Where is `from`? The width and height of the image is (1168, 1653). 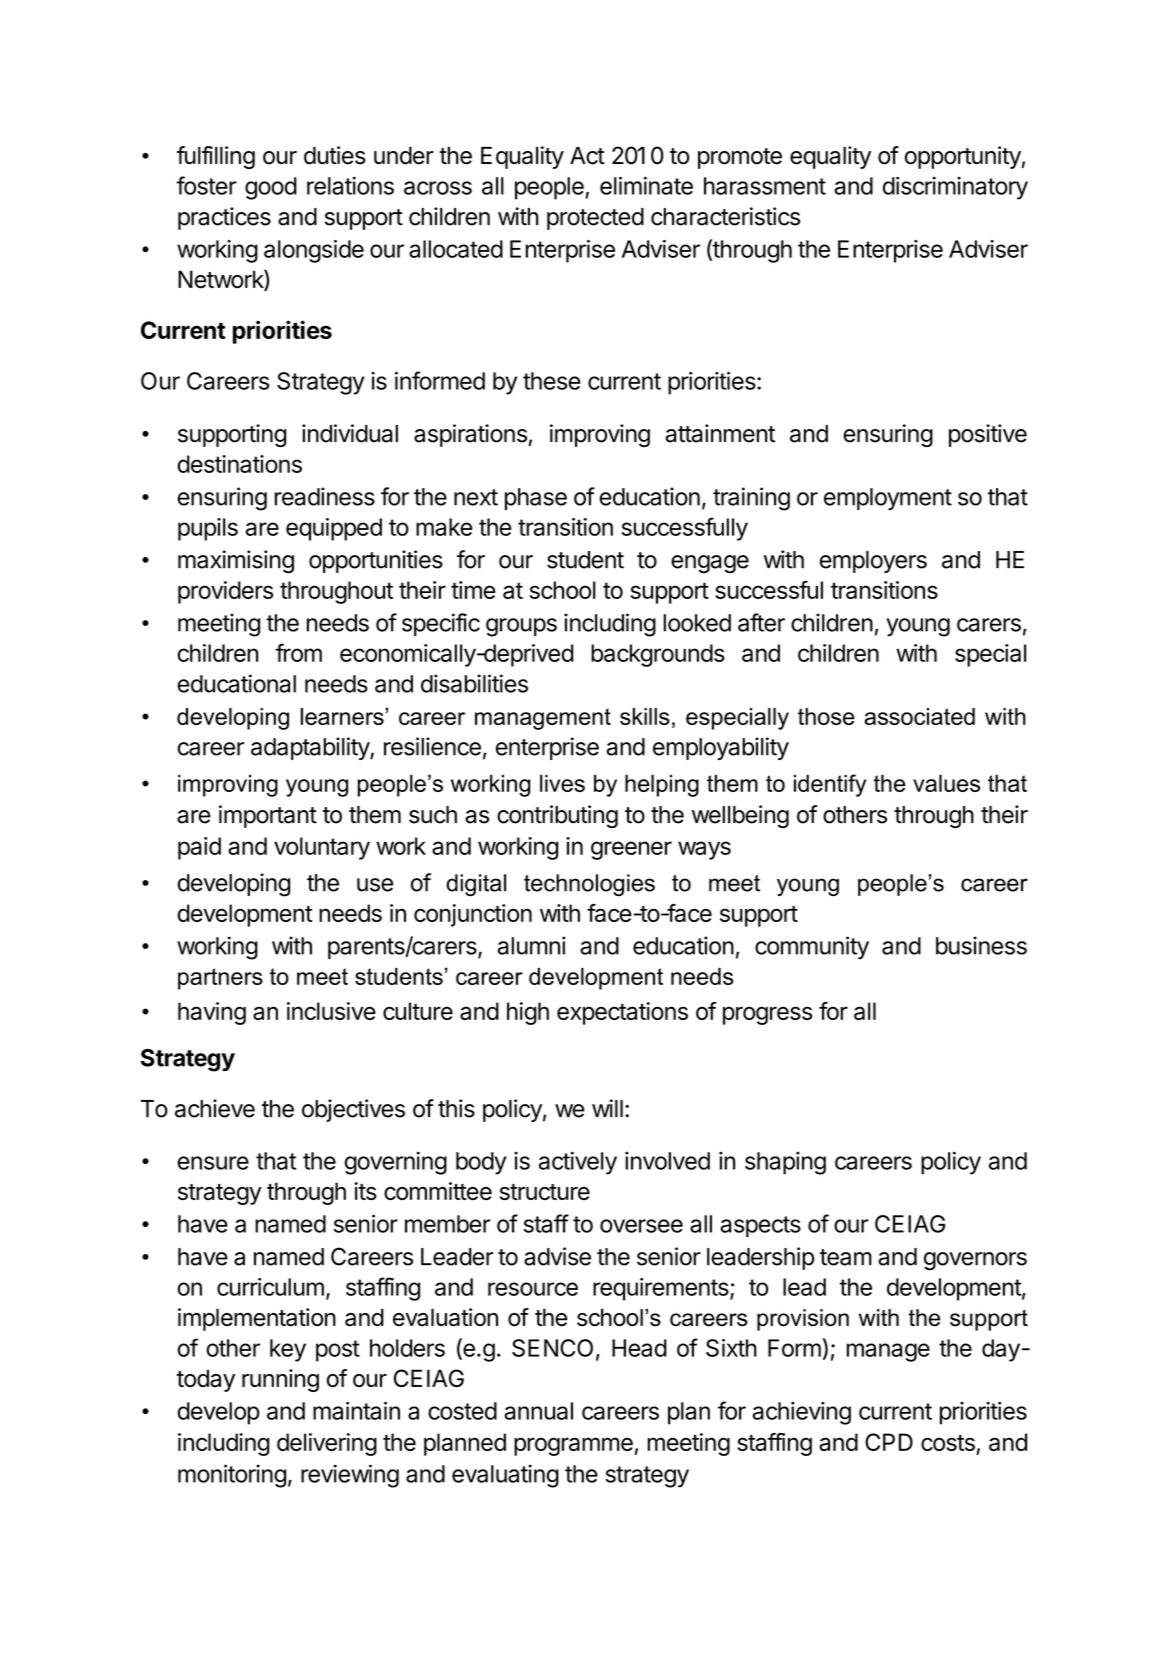 from is located at coordinates (298, 652).
